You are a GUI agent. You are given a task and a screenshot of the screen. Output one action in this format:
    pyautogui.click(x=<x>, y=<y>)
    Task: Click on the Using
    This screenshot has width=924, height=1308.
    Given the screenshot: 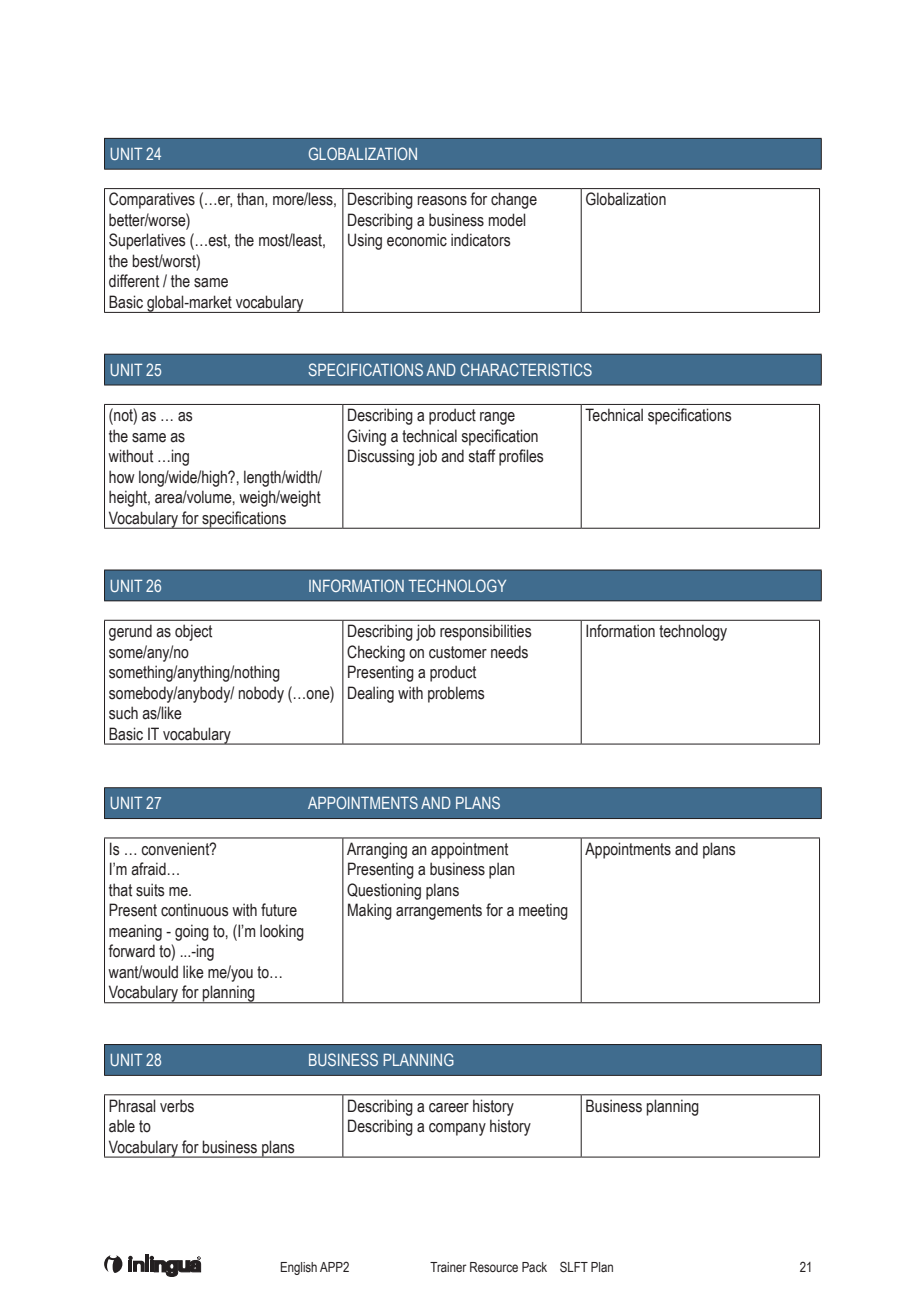 What is the action you would take?
    pyautogui.click(x=365, y=241)
